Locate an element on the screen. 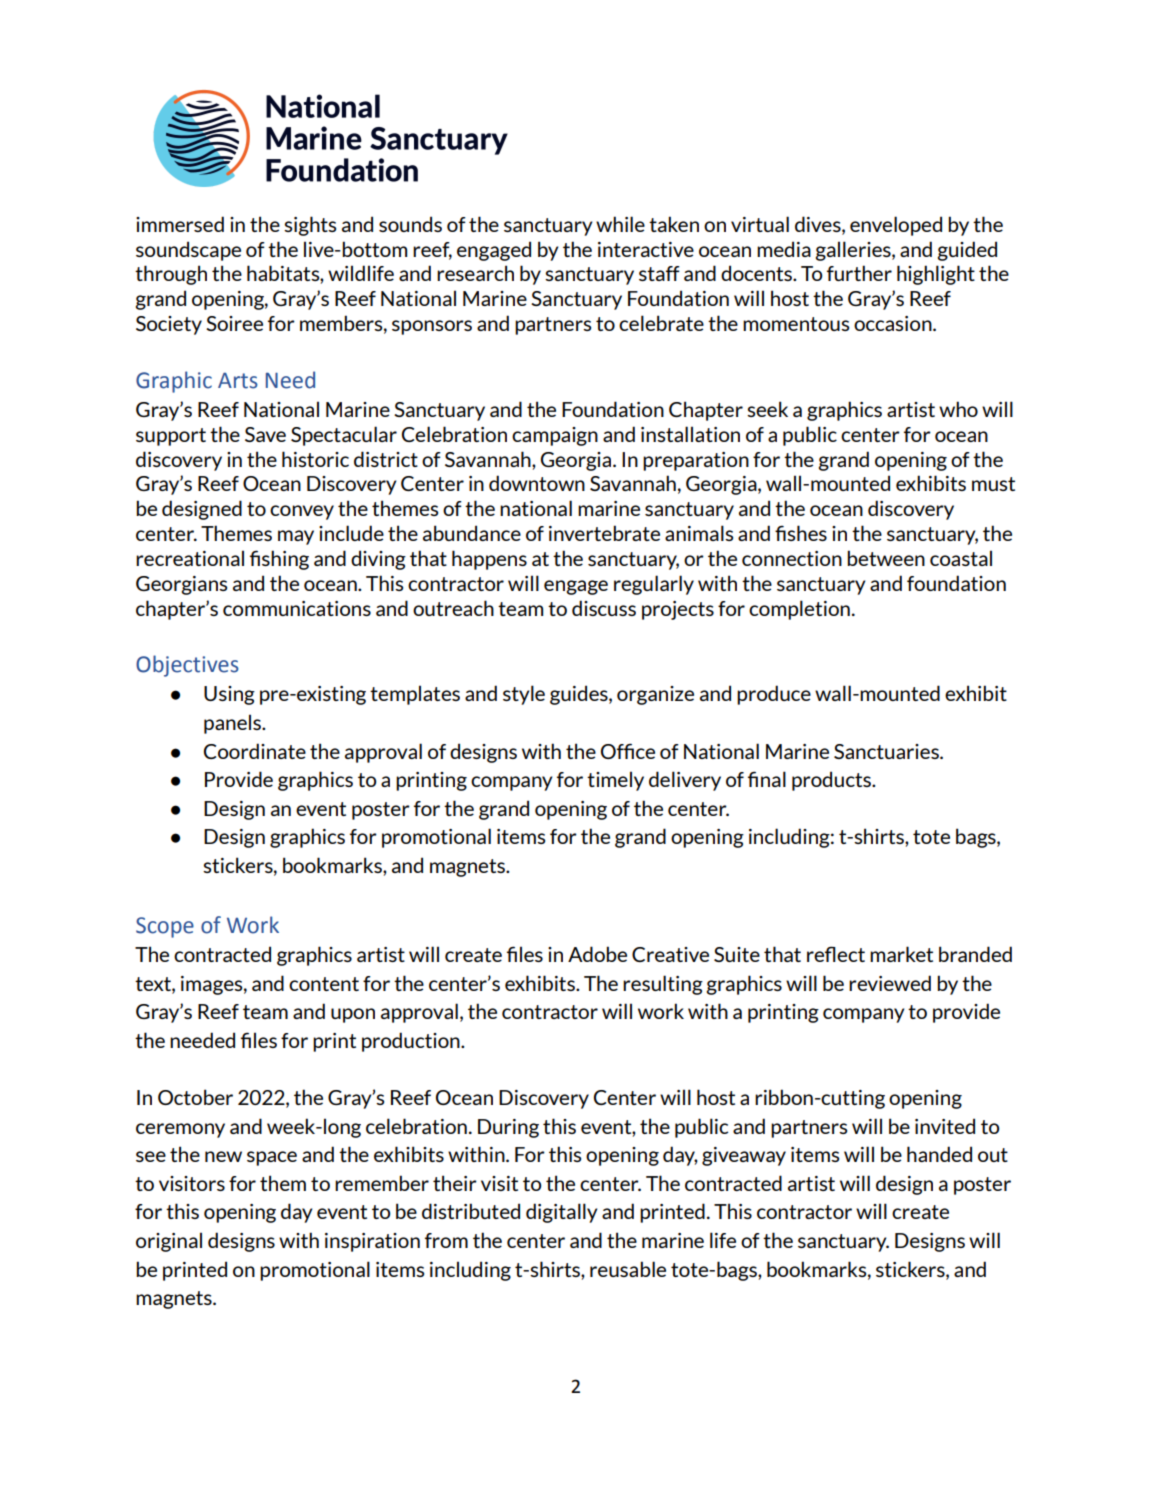  Coordinate is located at coordinates (255, 751).
